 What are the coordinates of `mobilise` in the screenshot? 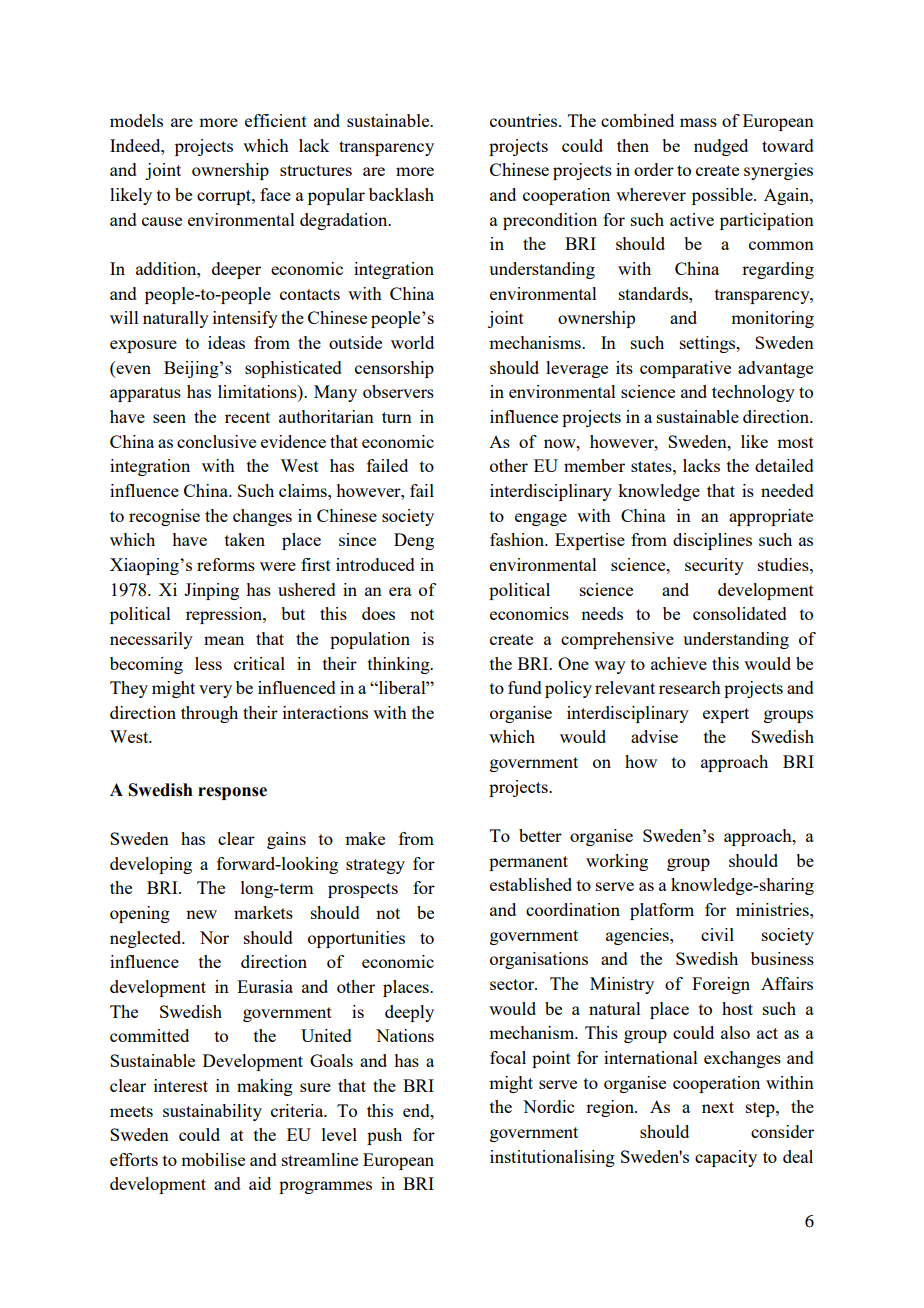 It's located at (213, 1159).
